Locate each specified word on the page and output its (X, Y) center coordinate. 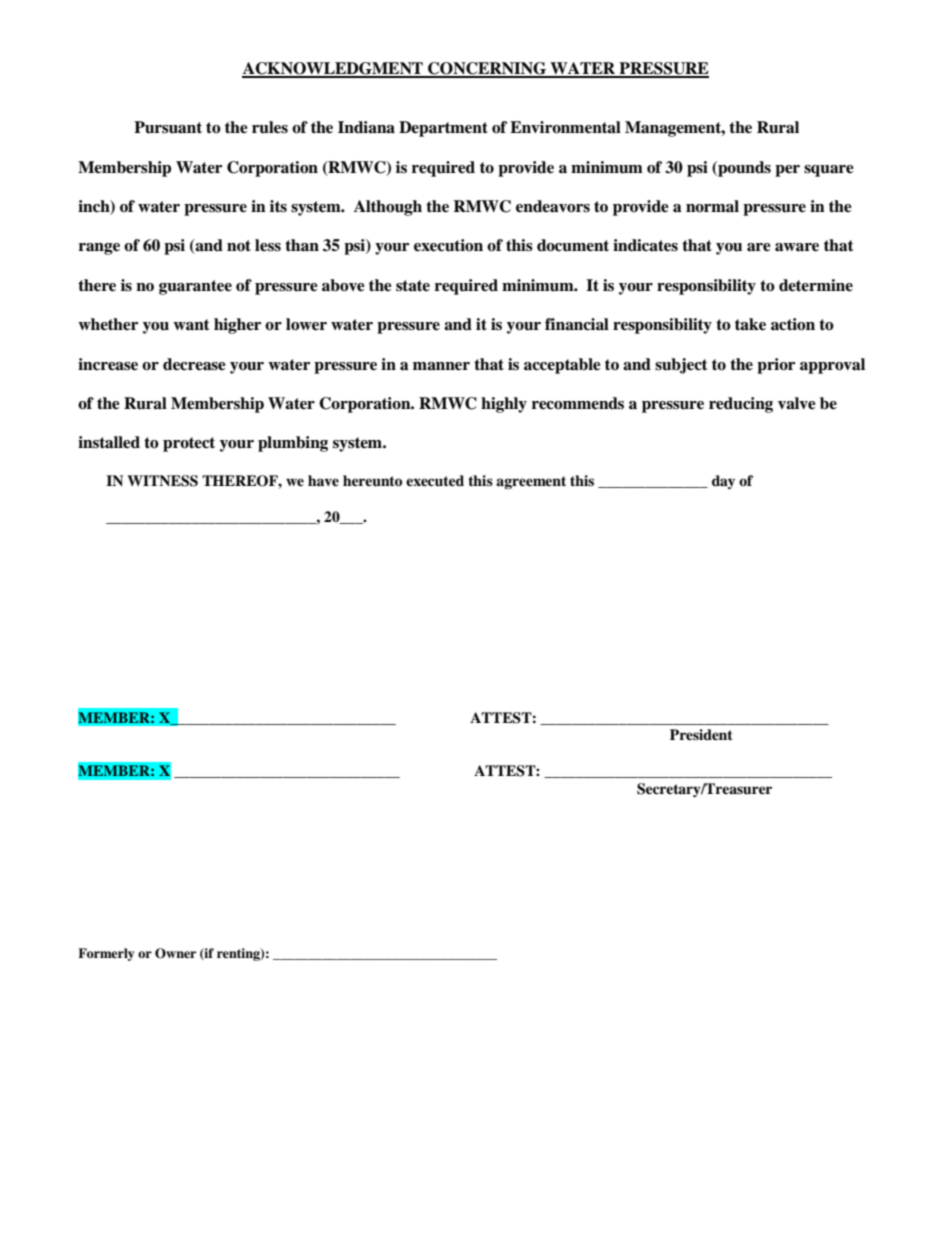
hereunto (372, 481)
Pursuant (168, 127)
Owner (175, 953)
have (323, 480)
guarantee (195, 287)
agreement (531, 482)
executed (435, 480)
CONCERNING (487, 69)
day (723, 482)
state (413, 286)
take (750, 324)
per (787, 171)
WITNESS (162, 481)
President (701, 734)
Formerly (106, 954)
